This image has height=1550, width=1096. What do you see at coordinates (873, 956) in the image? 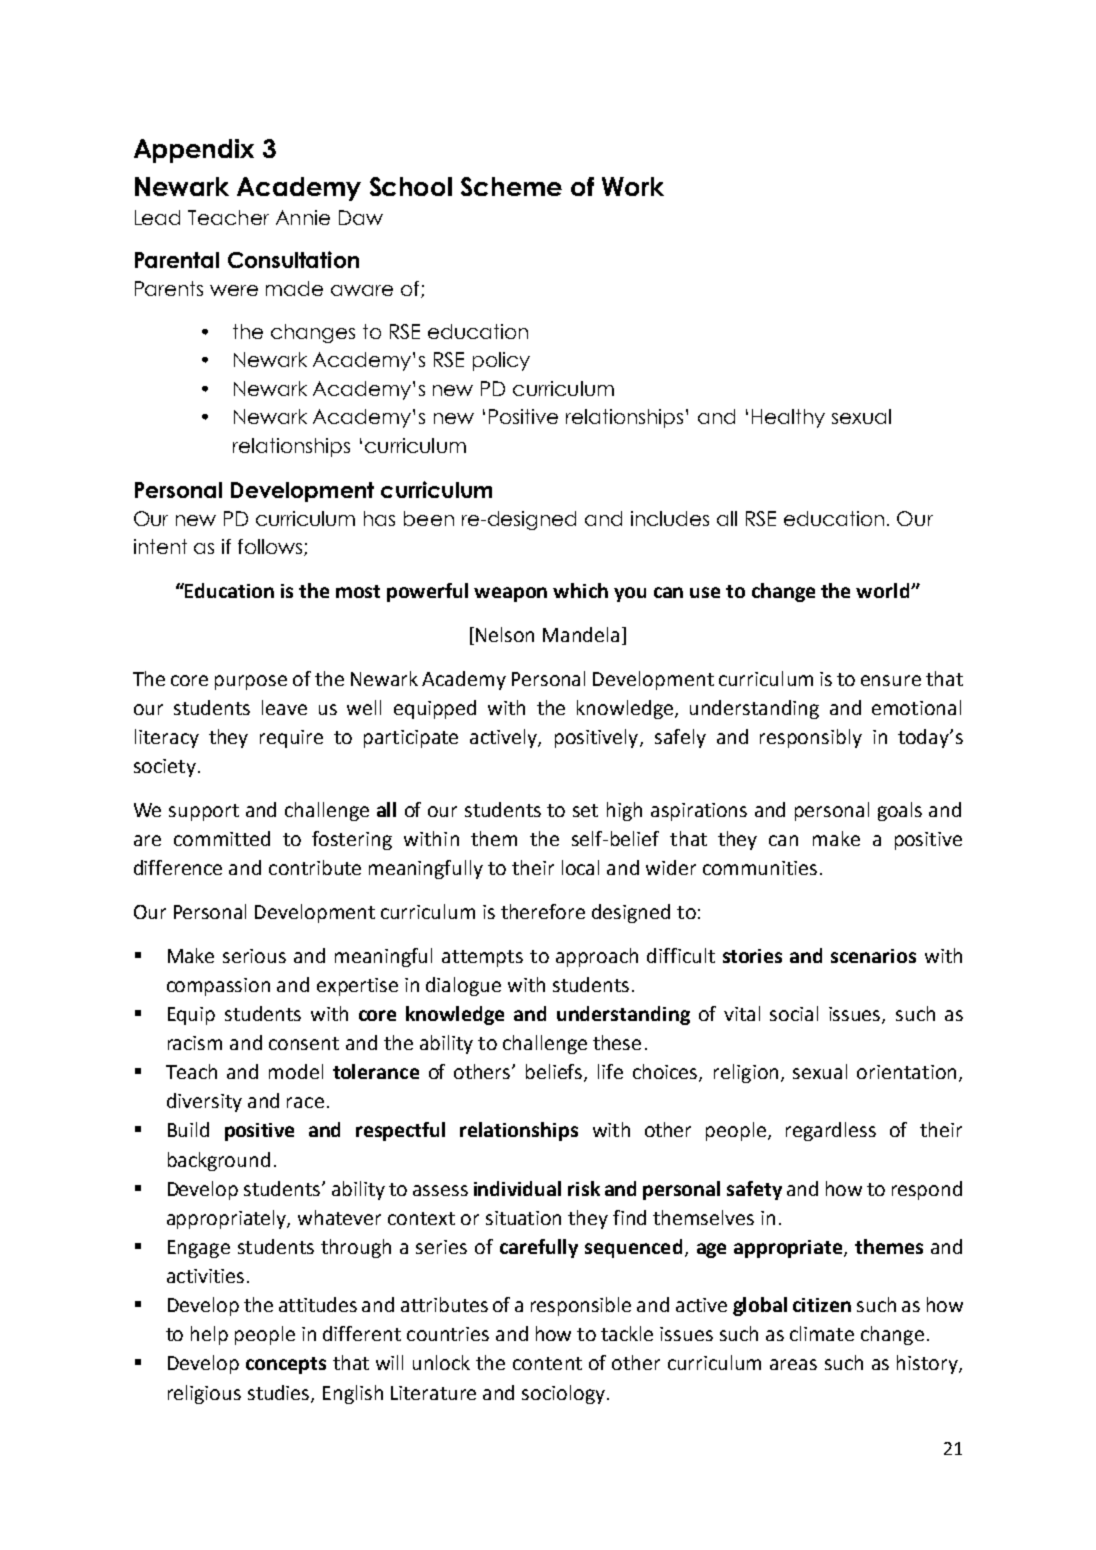
I see `scenarios` at bounding box center [873, 956].
